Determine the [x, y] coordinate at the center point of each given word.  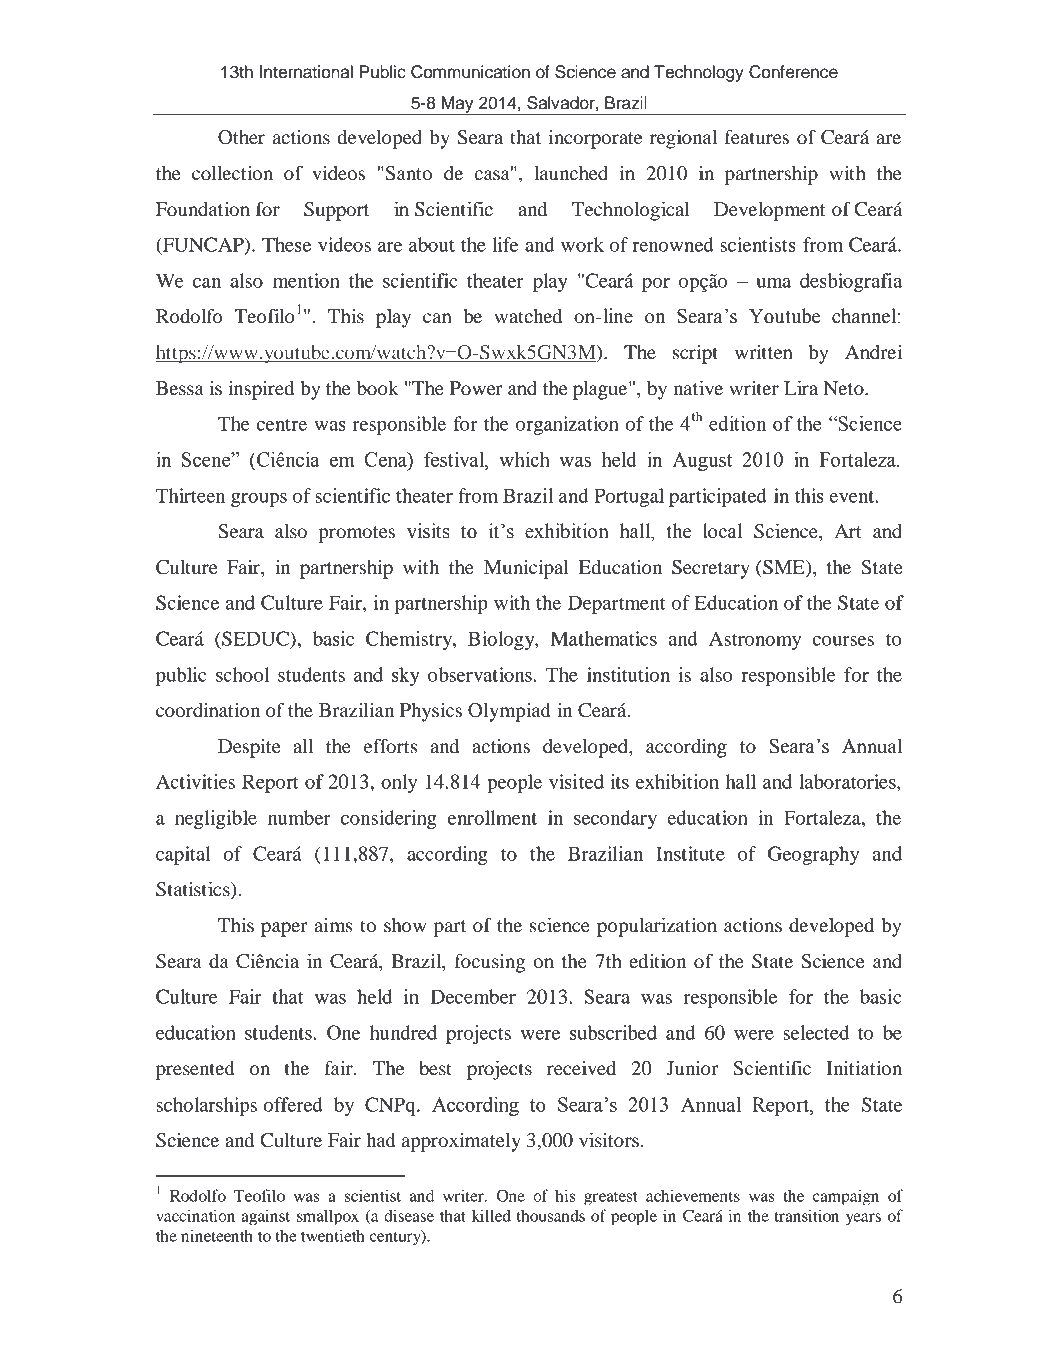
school [242, 674]
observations [481, 674]
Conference [793, 72]
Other [241, 137]
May [458, 105]
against [265, 1217]
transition [806, 1215]
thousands [551, 1215]
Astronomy [755, 640]
